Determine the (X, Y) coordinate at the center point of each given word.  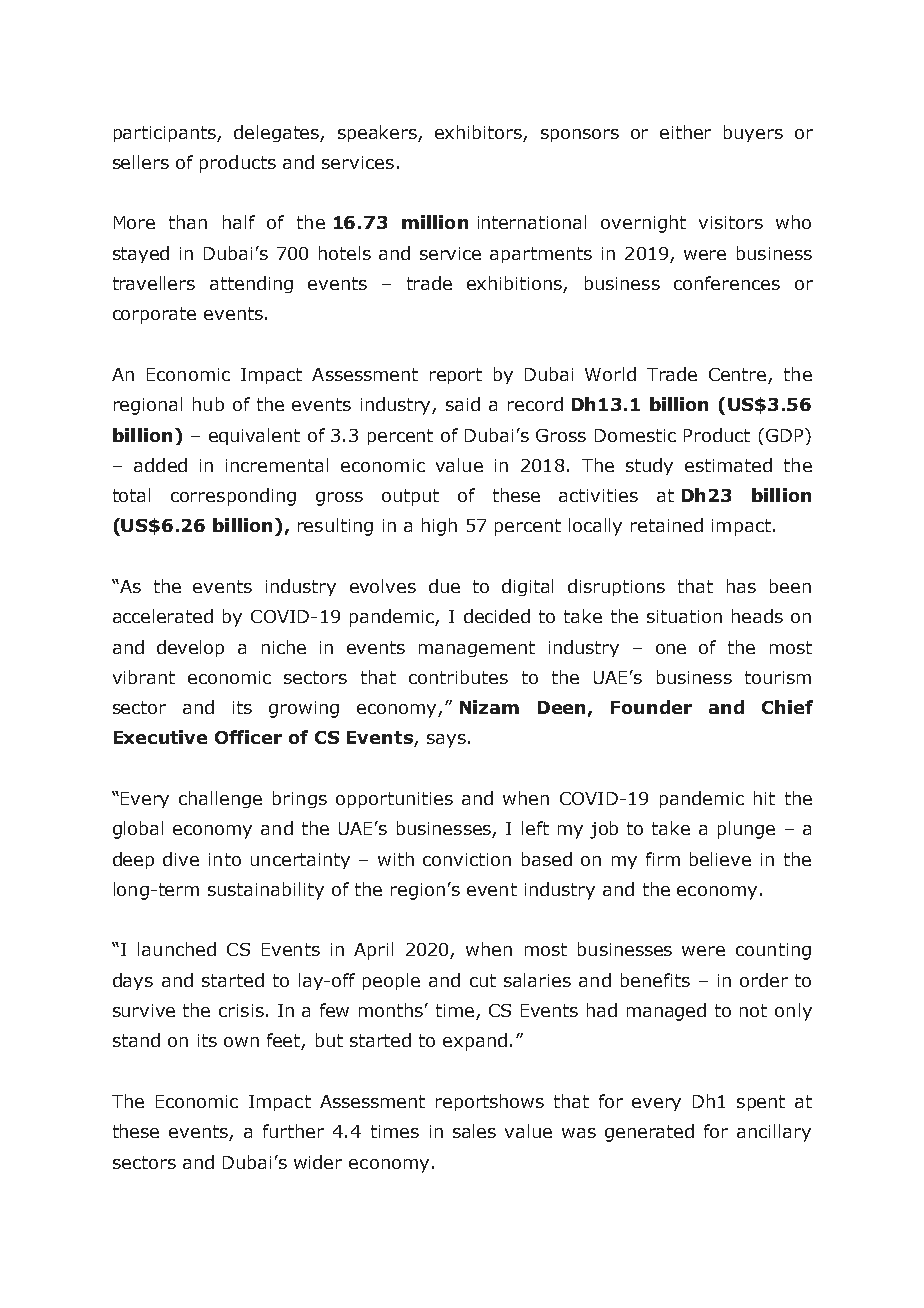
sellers (141, 162)
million (435, 222)
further (293, 1131)
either (685, 132)
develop (190, 648)
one (671, 649)
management (477, 649)
